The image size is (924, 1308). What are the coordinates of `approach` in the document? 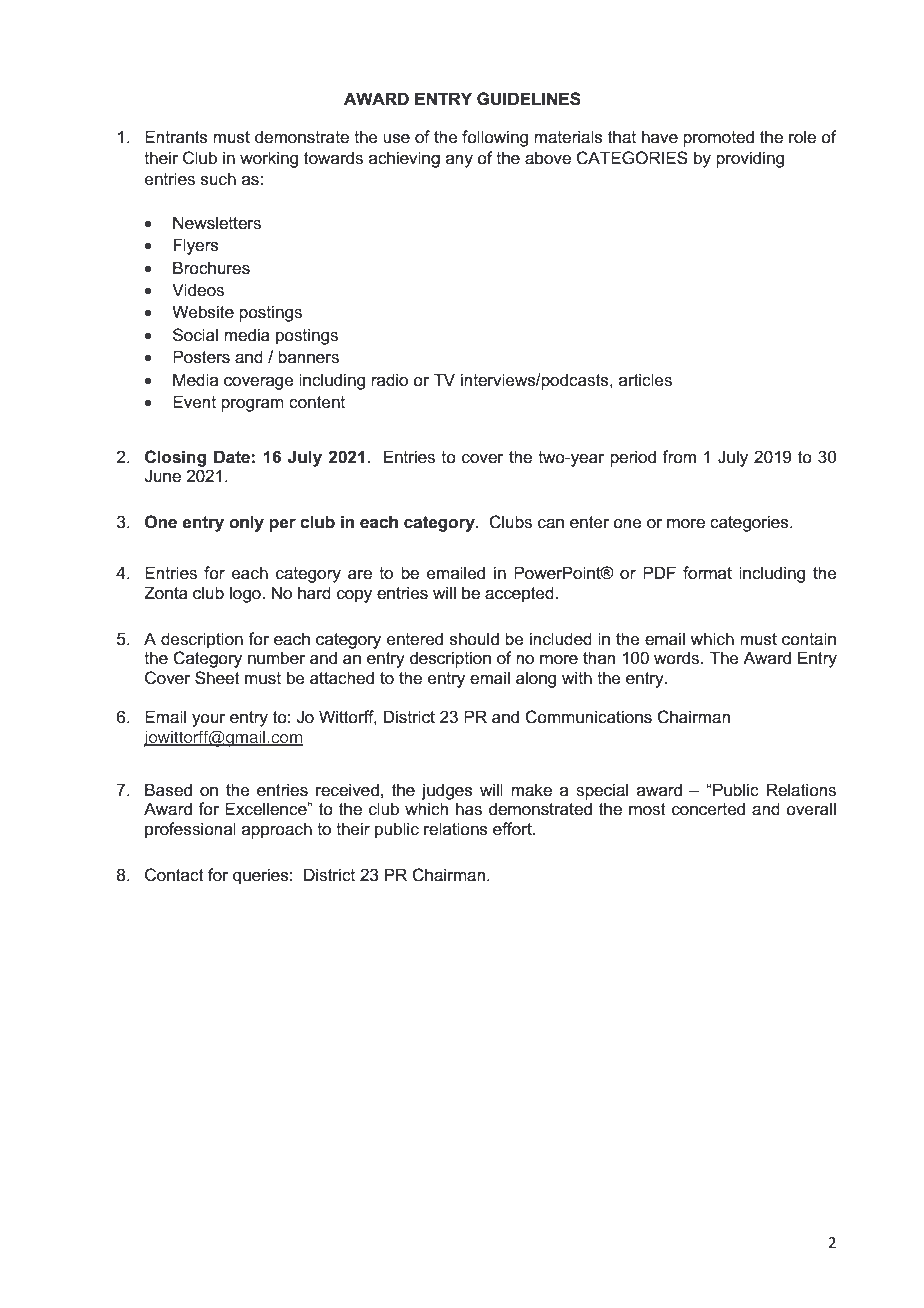 It's located at (277, 830).
